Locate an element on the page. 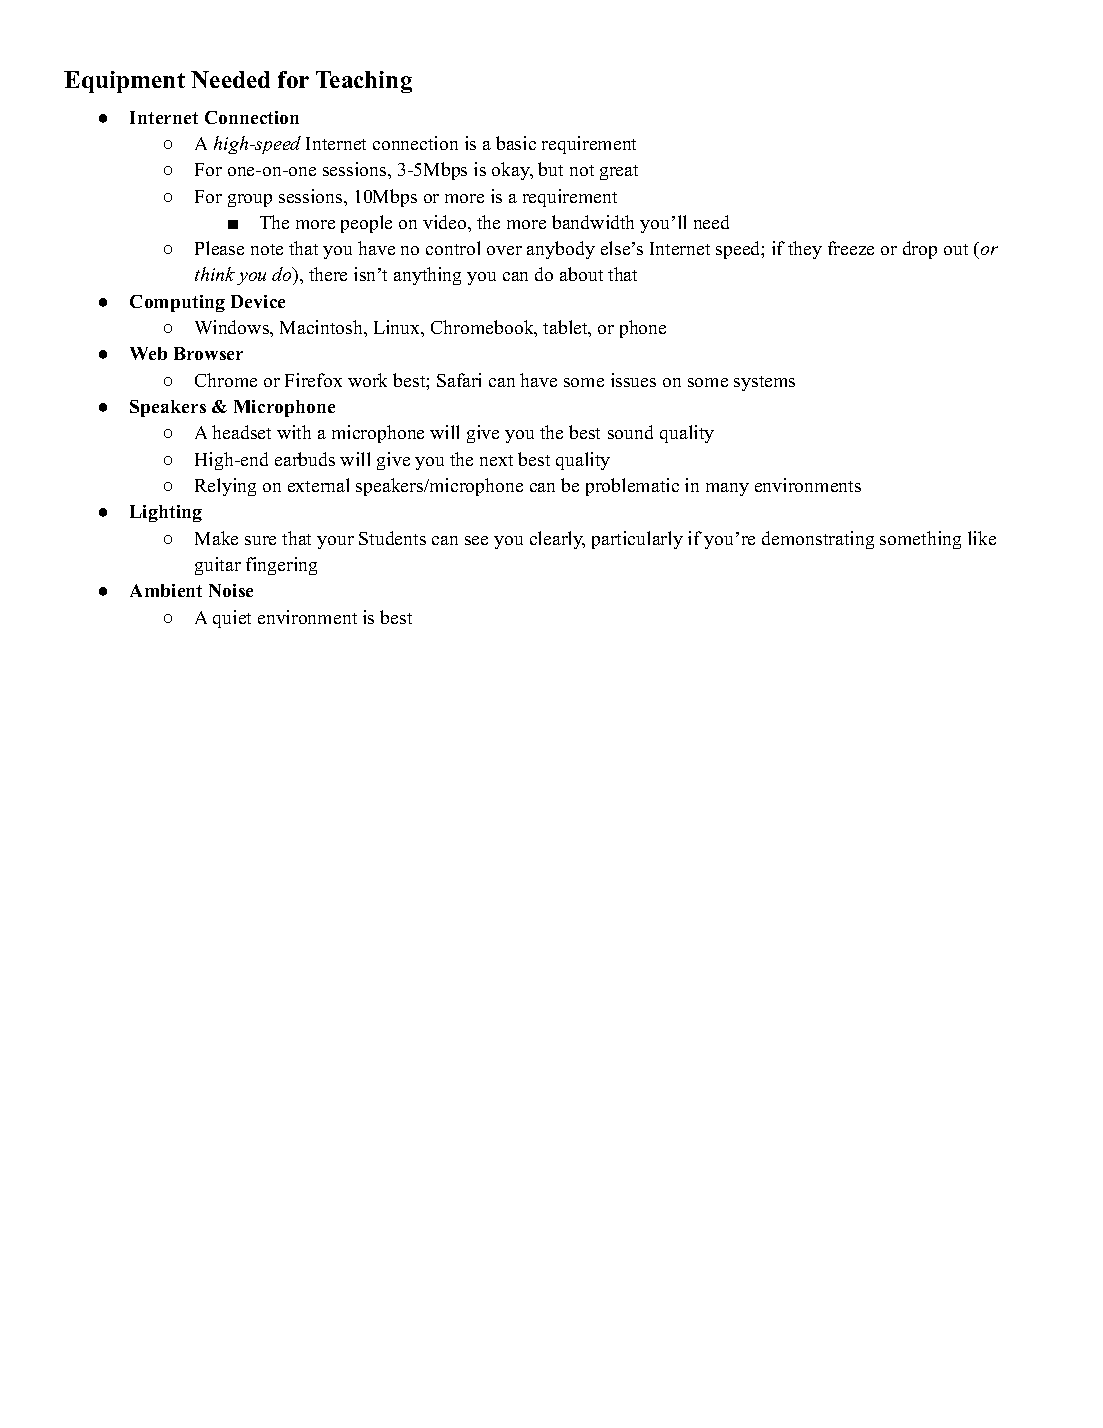 The height and width of the document is (1428, 1103). demonstrating is located at coordinates (818, 540).
